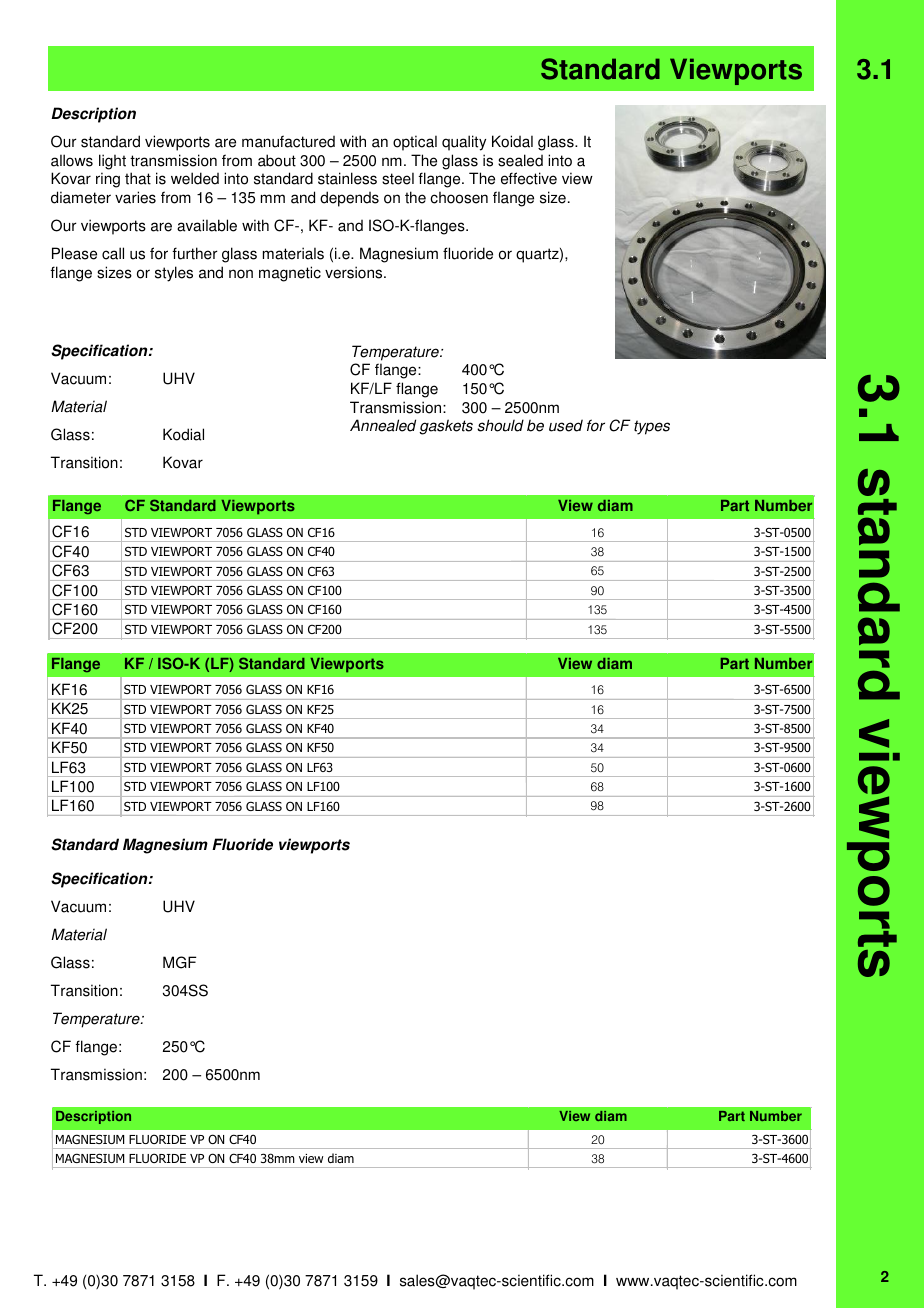 The image size is (924, 1308). I want to click on effective, so click(529, 178).
